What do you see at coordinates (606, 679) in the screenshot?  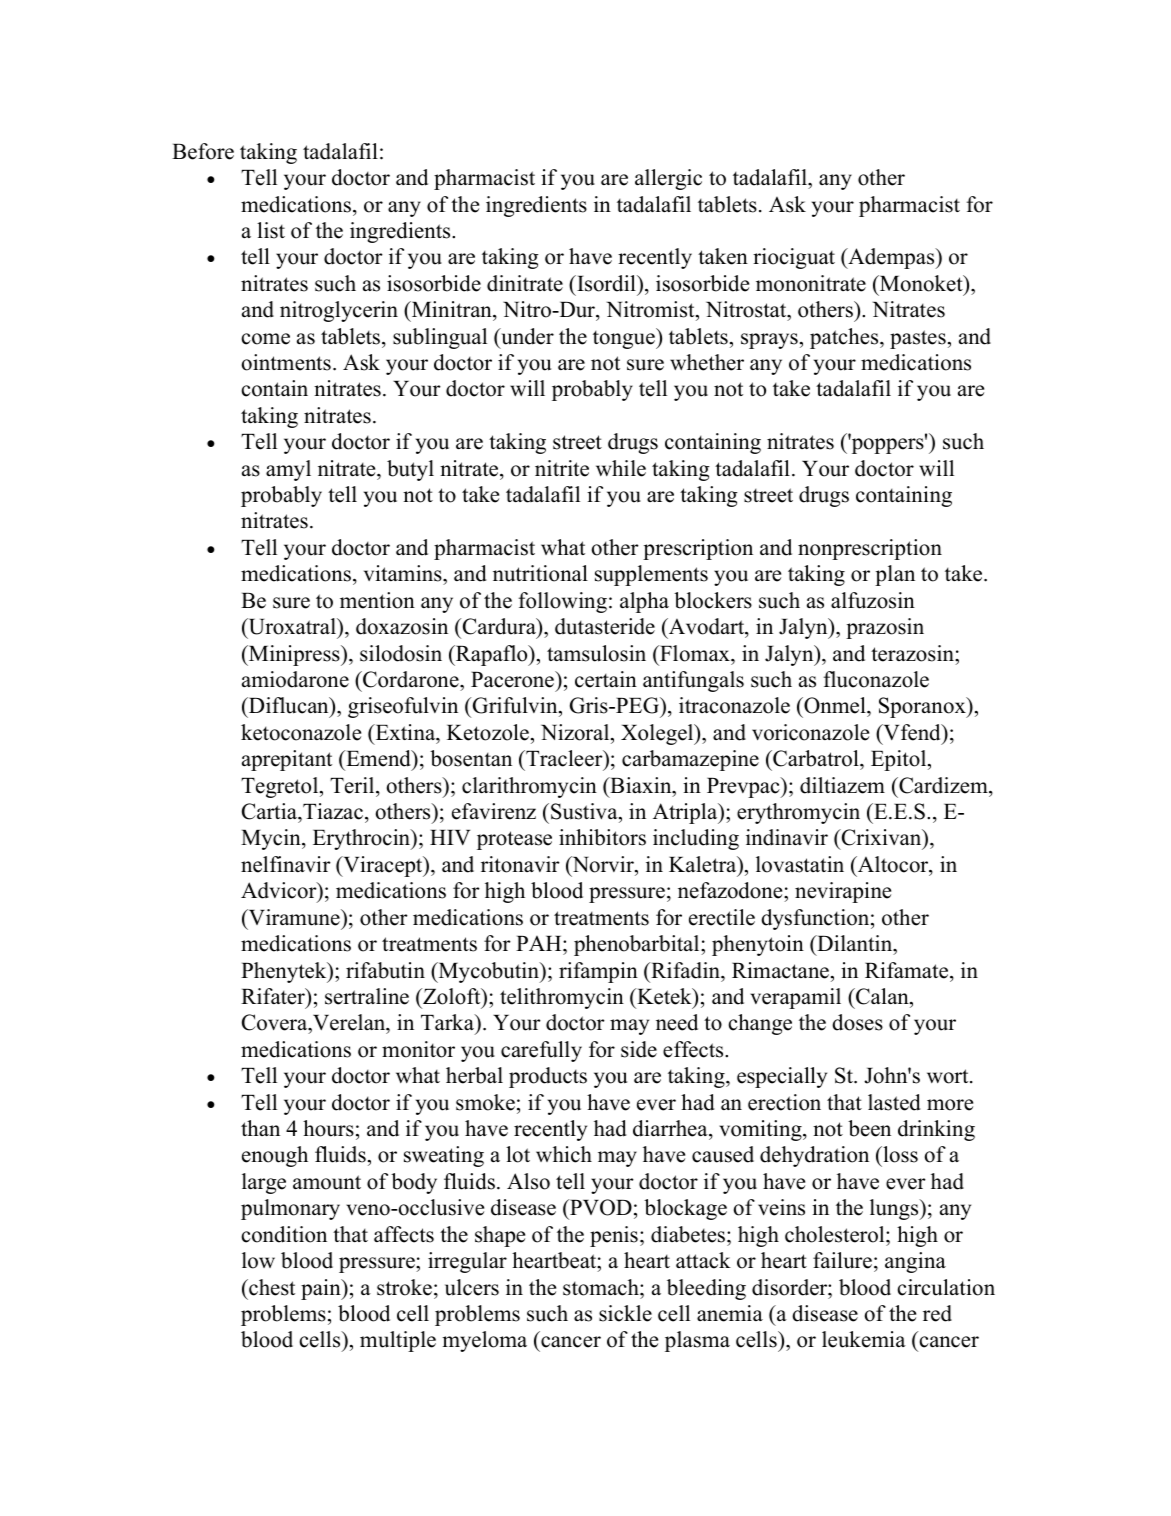 I see `certain` at bounding box center [606, 679].
